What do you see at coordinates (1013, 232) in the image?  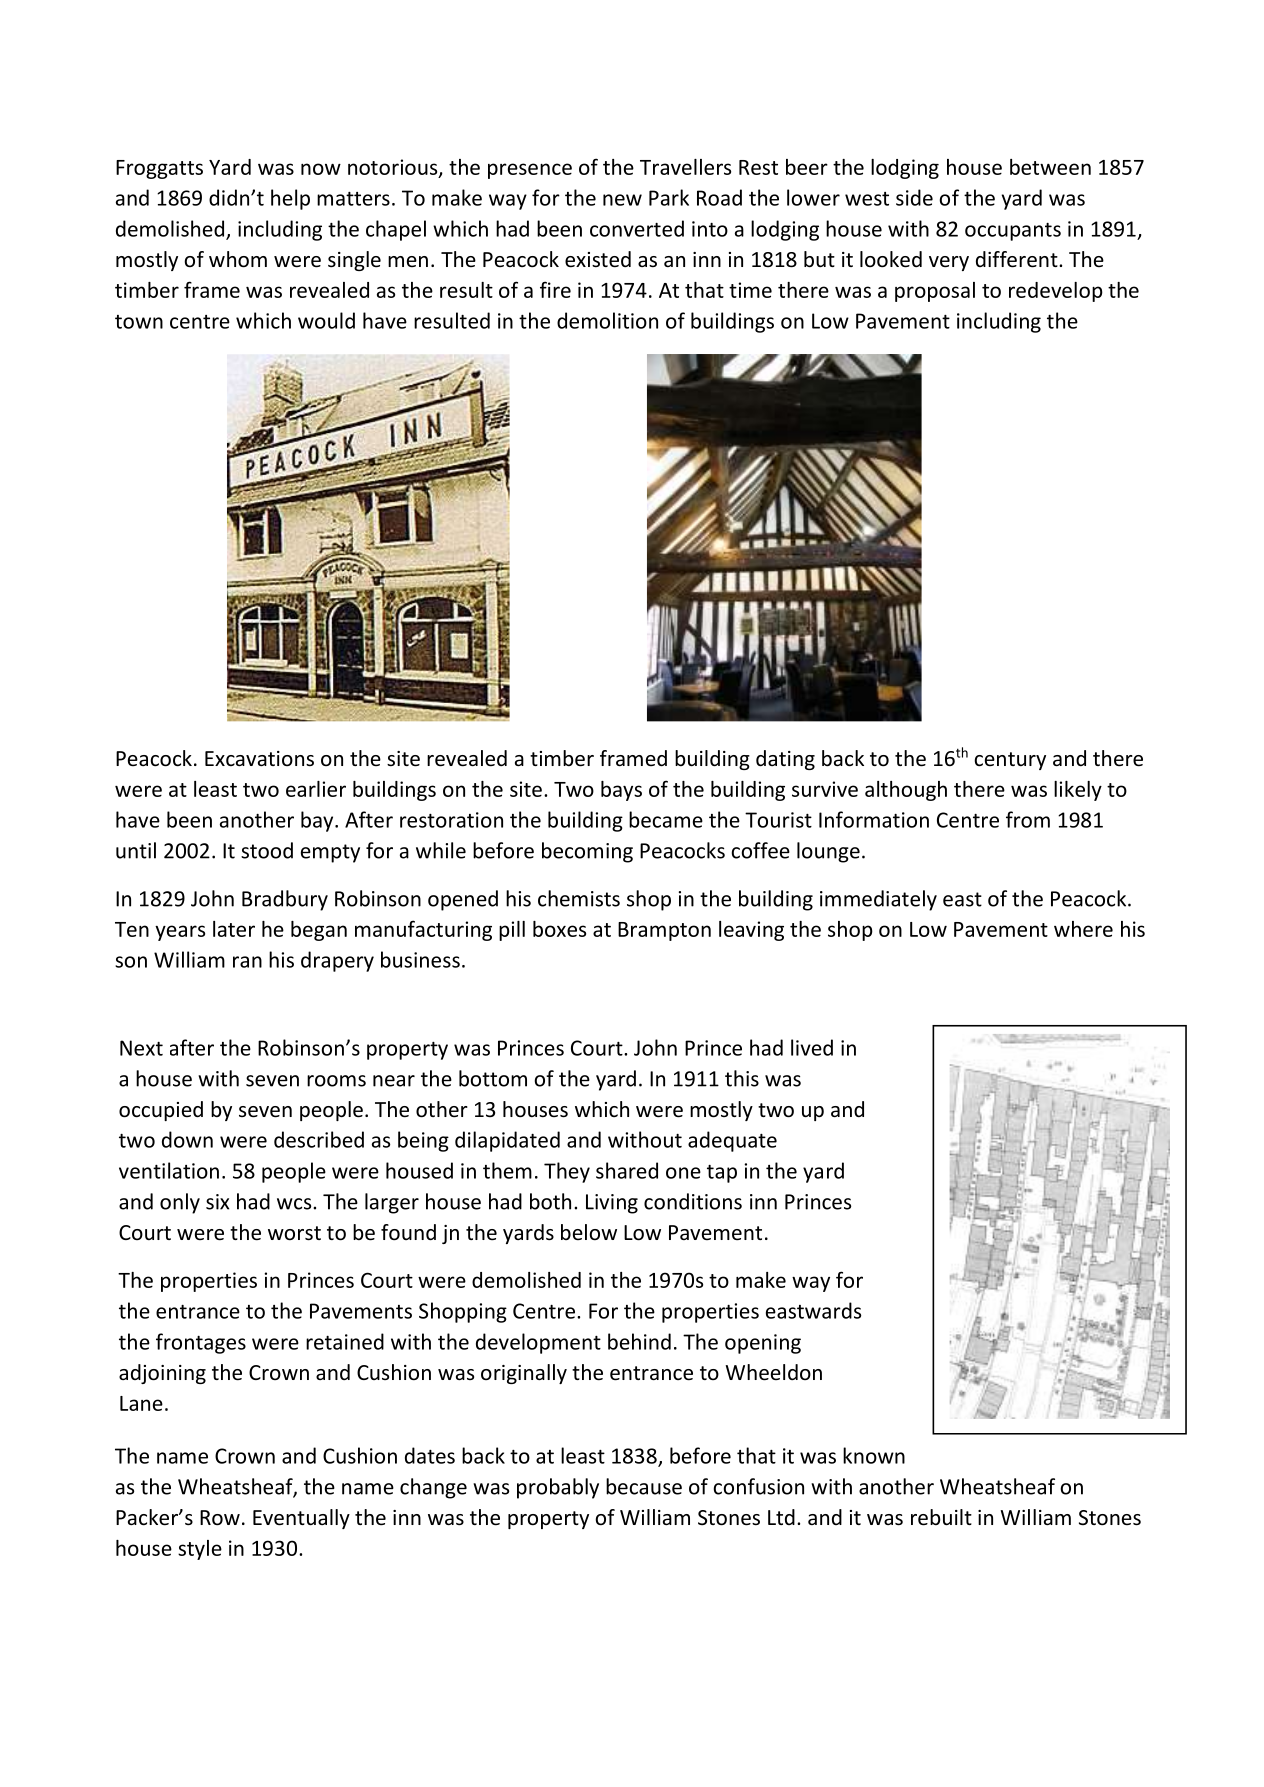 I see `occupants` at bounding box center [1013, 232].
